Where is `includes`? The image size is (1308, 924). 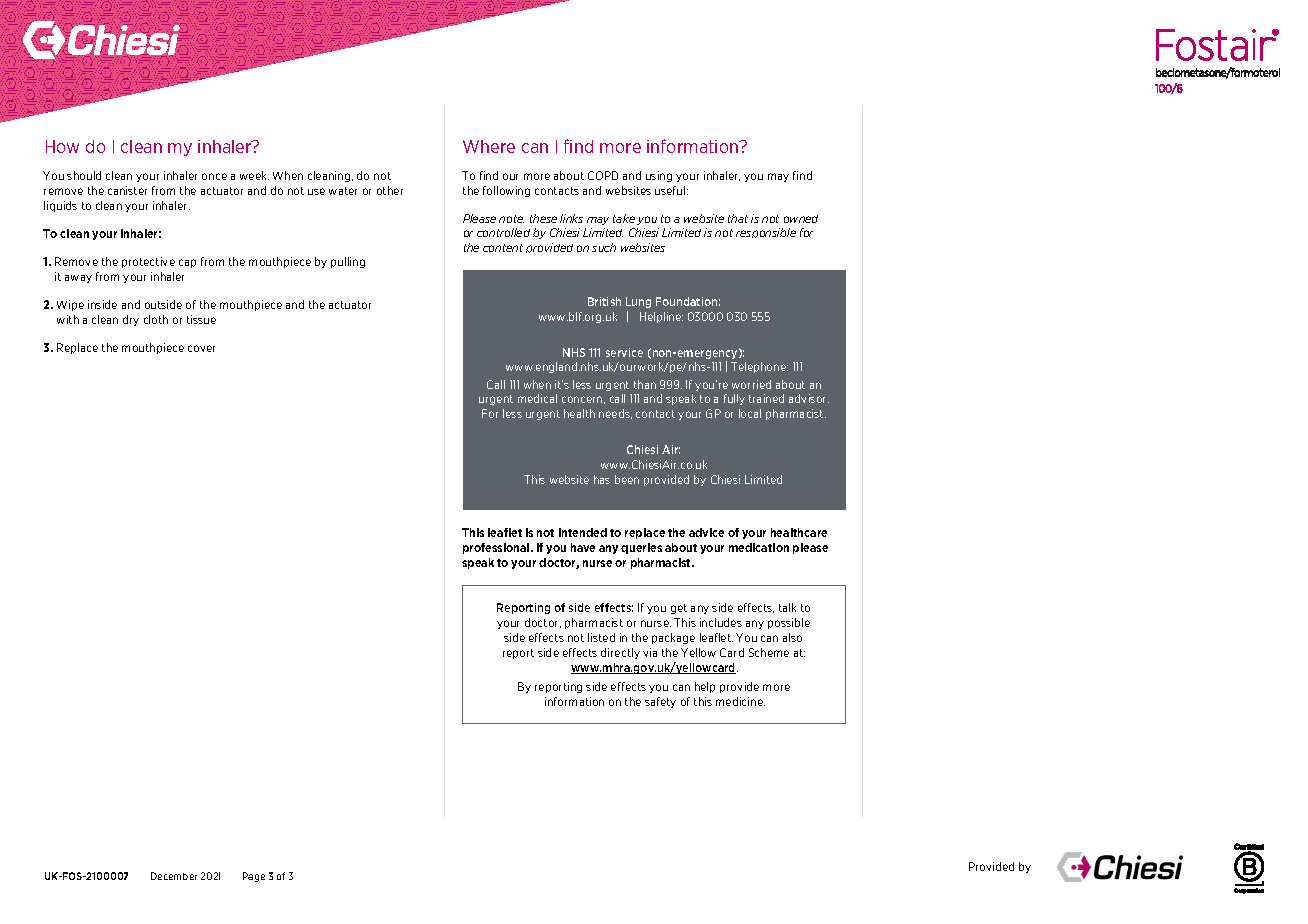
includes is located at coordinates (721, 622).
